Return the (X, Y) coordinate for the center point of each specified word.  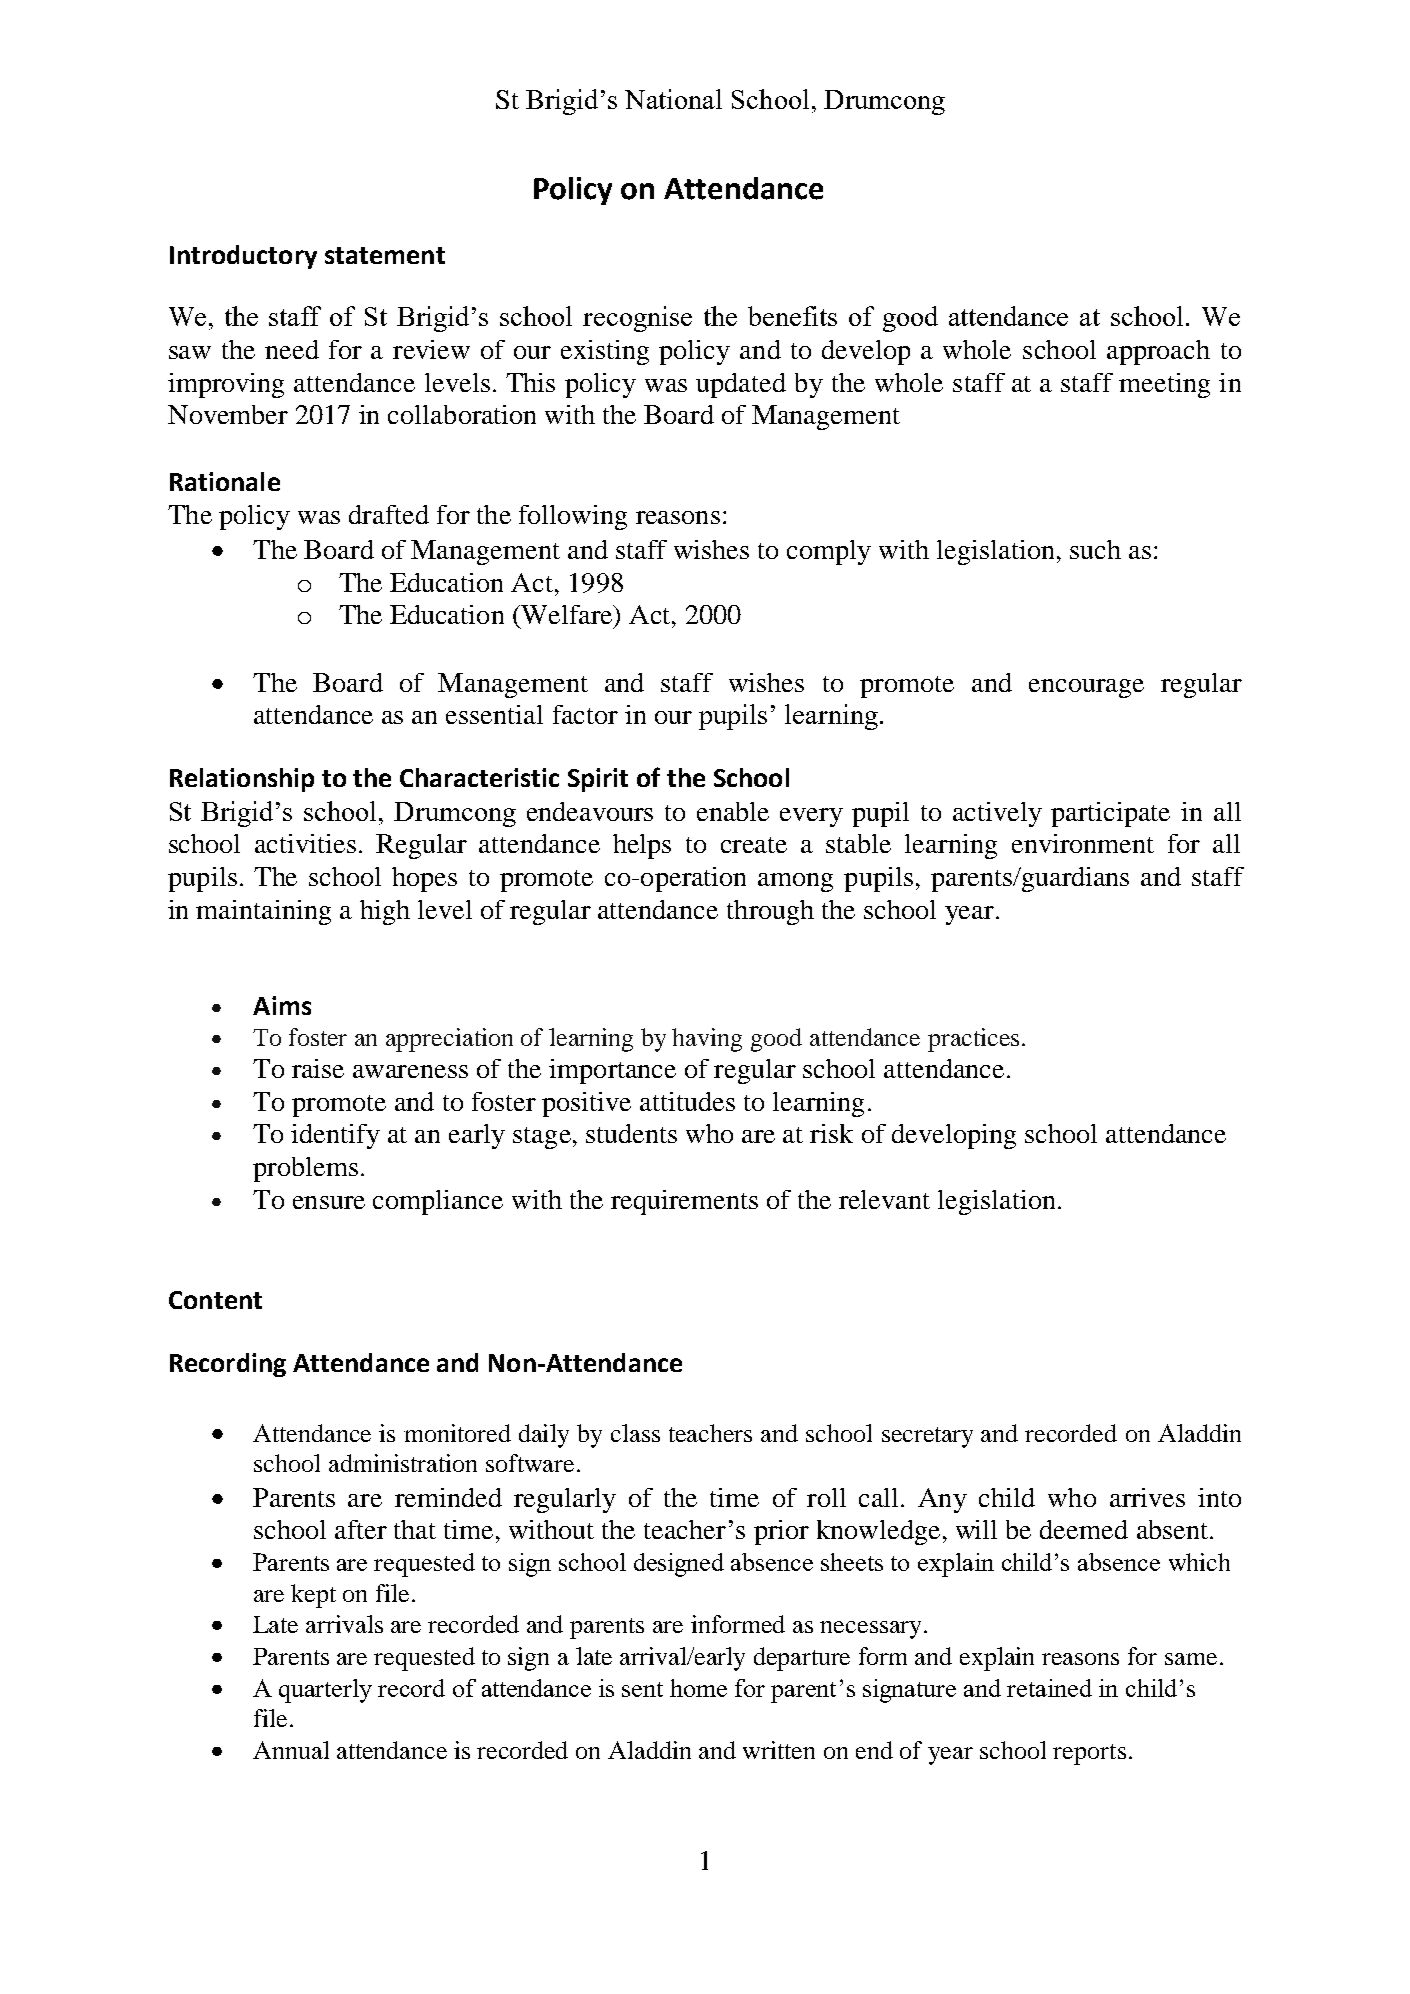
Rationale (225, 481)
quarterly (325, 1691)
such (1095, 549)
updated (741, 385)
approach (1158, 352)
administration (403, 1463)
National (673, 99)
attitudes (687, 1101)
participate (1110, 814)
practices (973, 1040)
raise (318, 1068)
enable (733, 811)
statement (385, 255)
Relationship (242, 780)
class (635, 1433)
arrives (1147, 1497)
